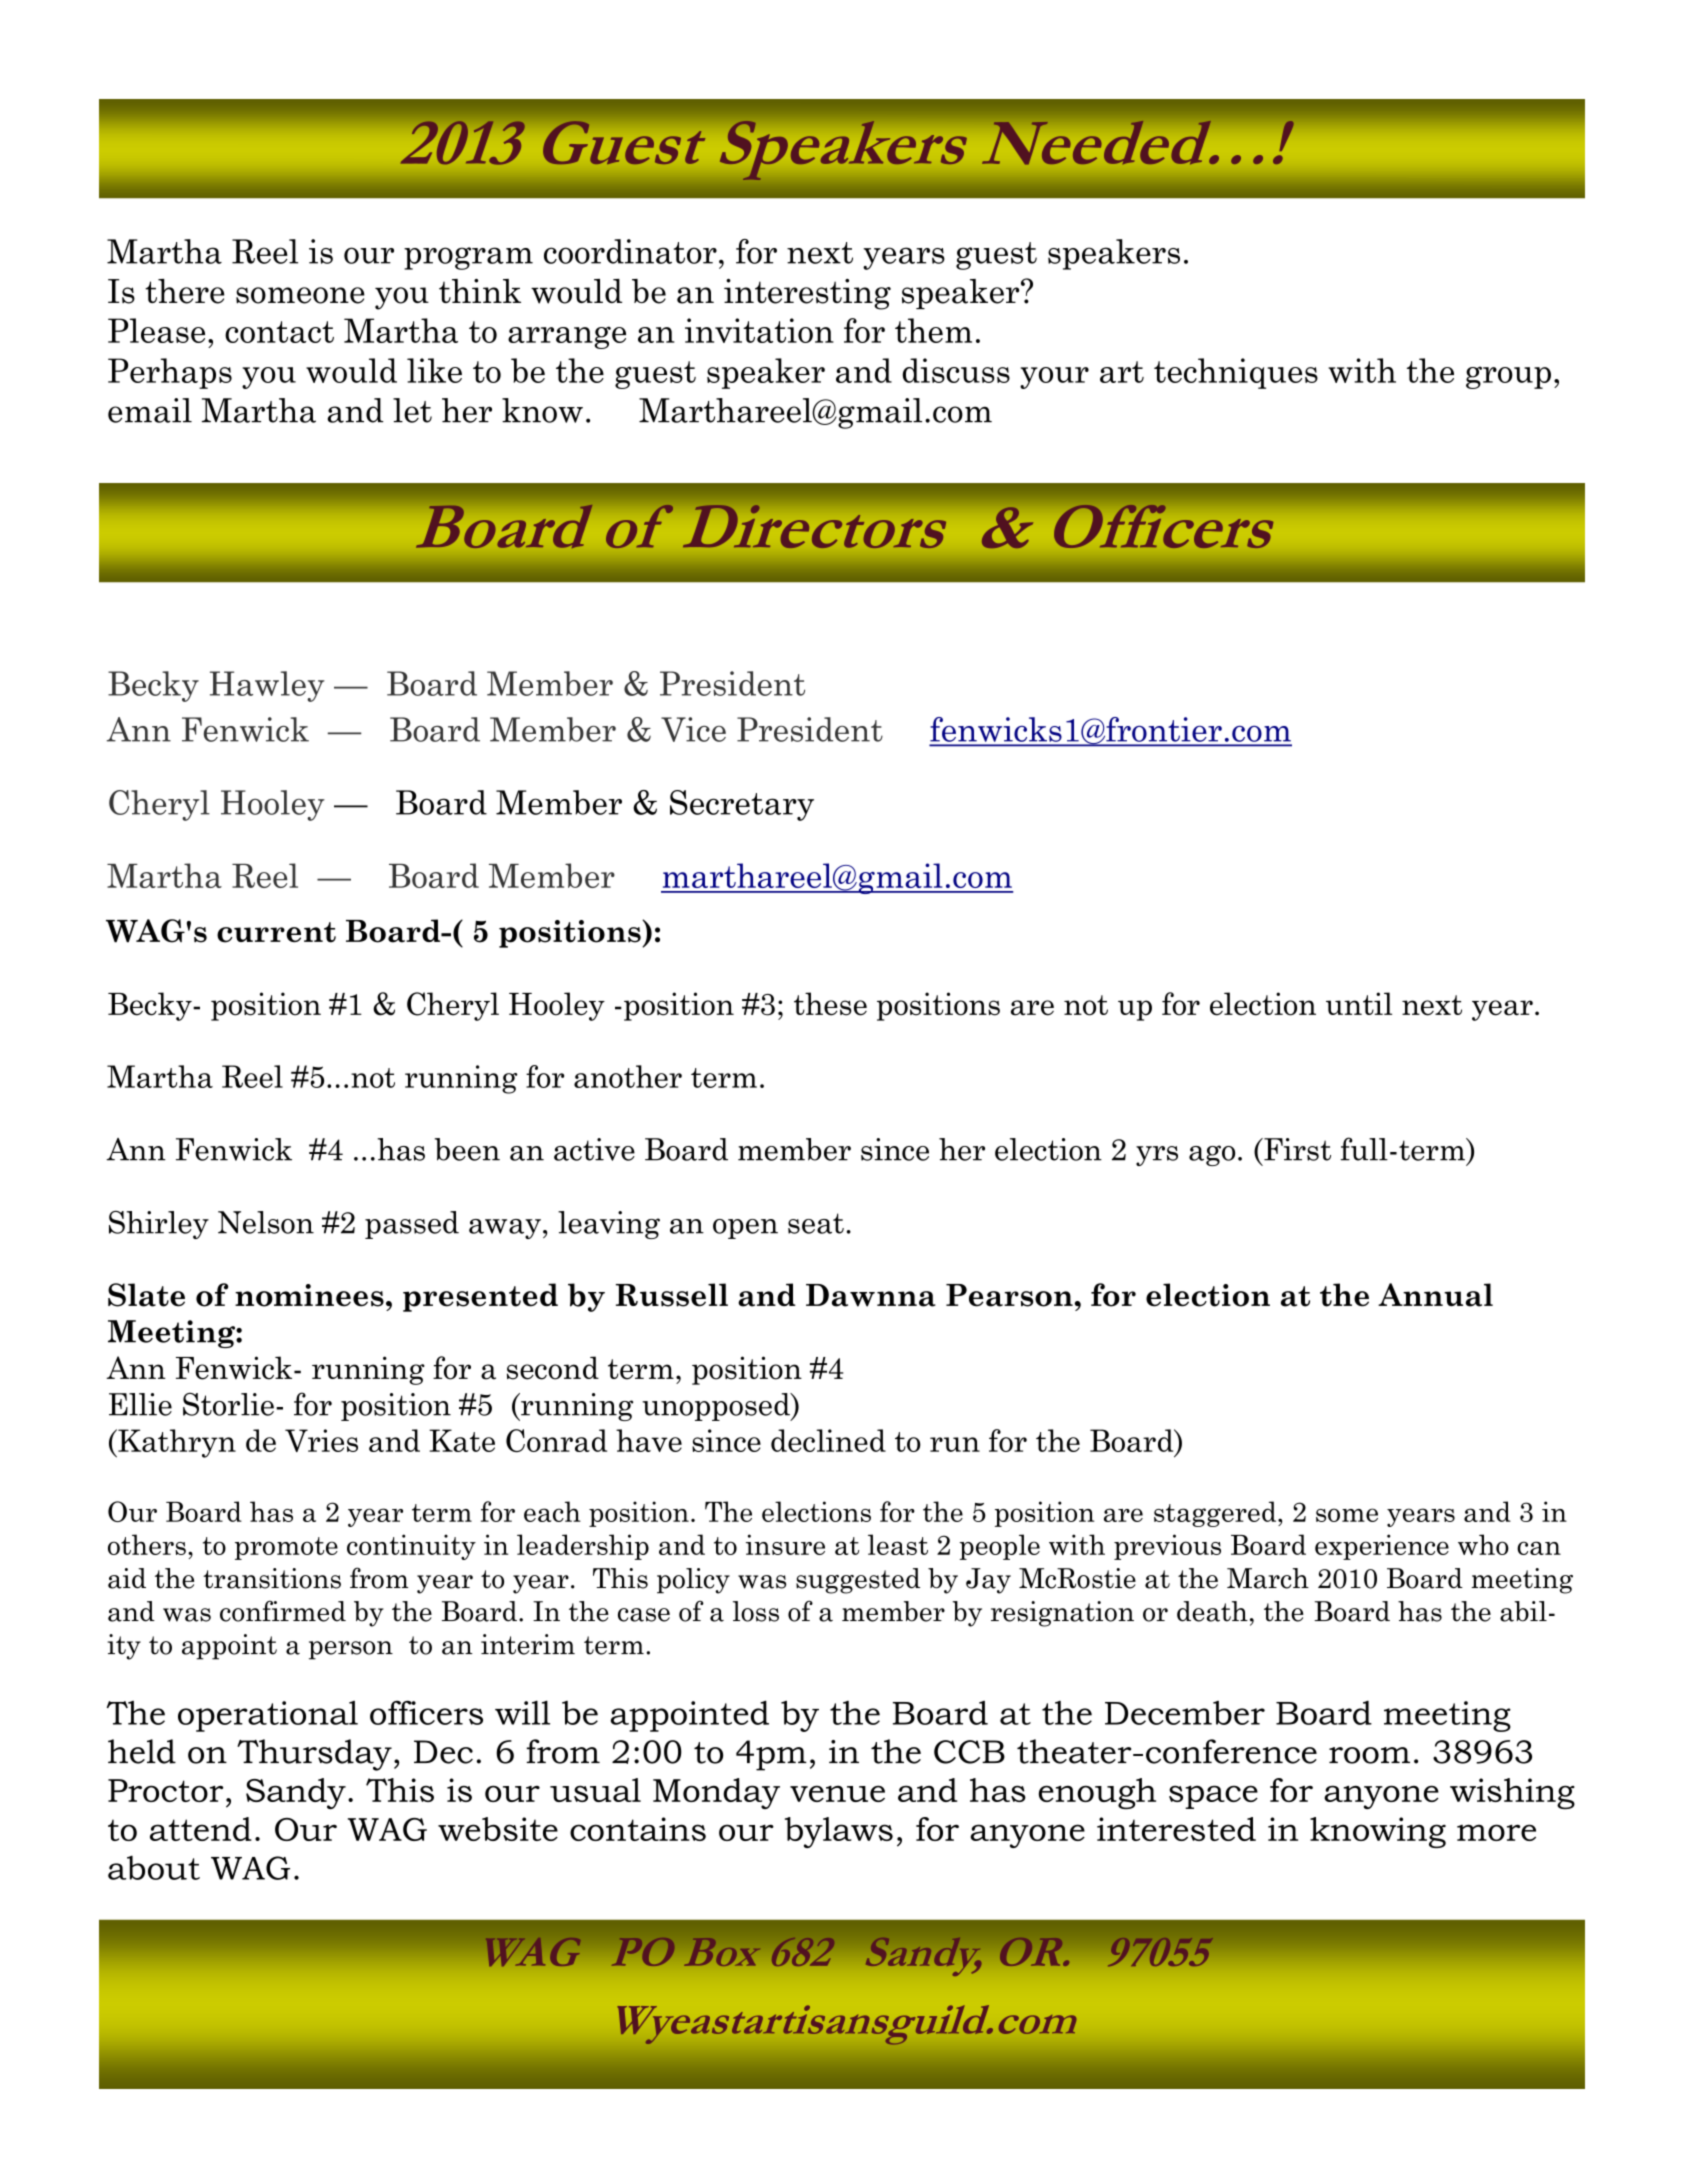 The image size is (1684, 2180). Describe the element at coordinates (267, 686) in the image. I see `Hawley` at that location.
